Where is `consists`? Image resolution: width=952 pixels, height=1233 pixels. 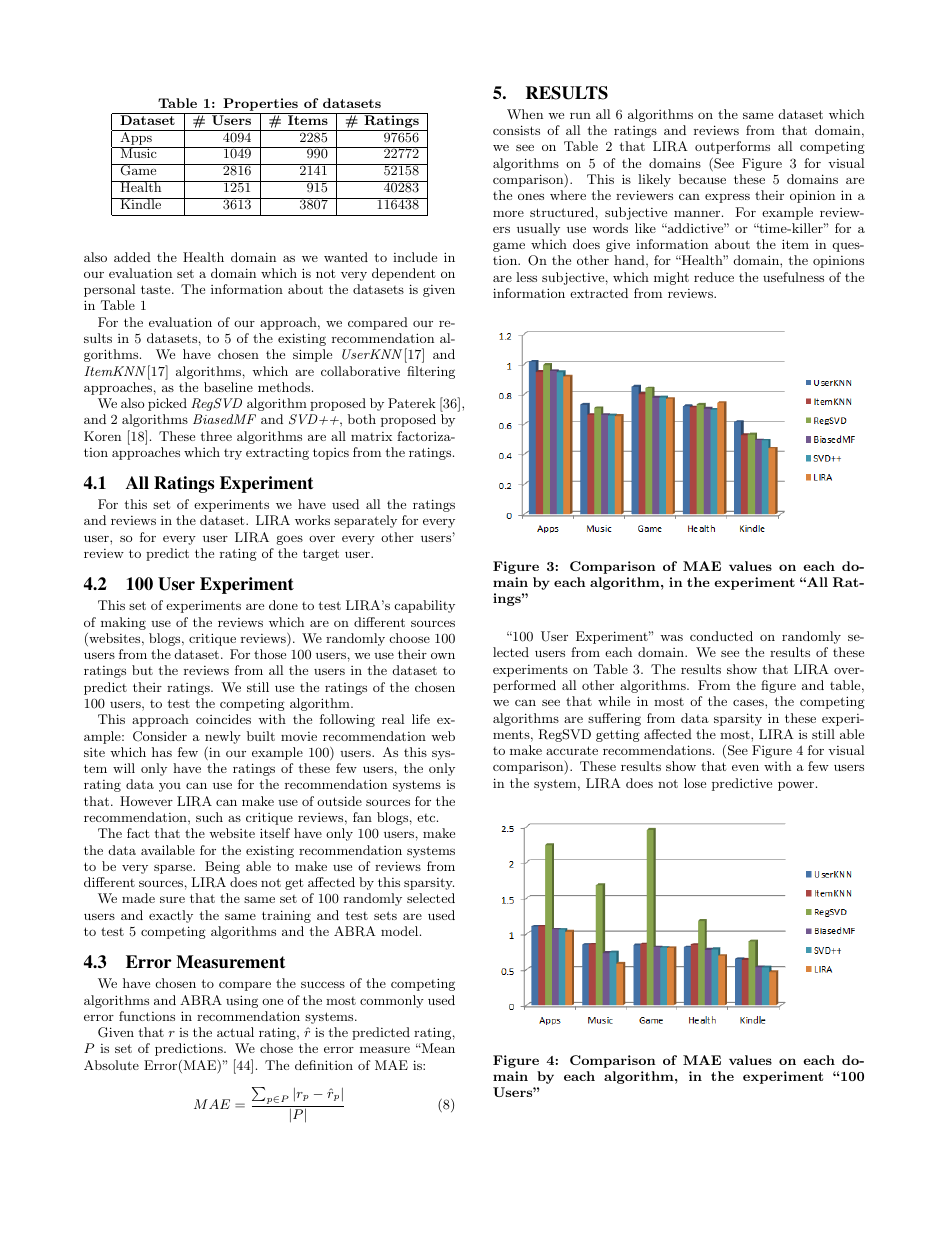
consists is located at coordinates (516, 130).
